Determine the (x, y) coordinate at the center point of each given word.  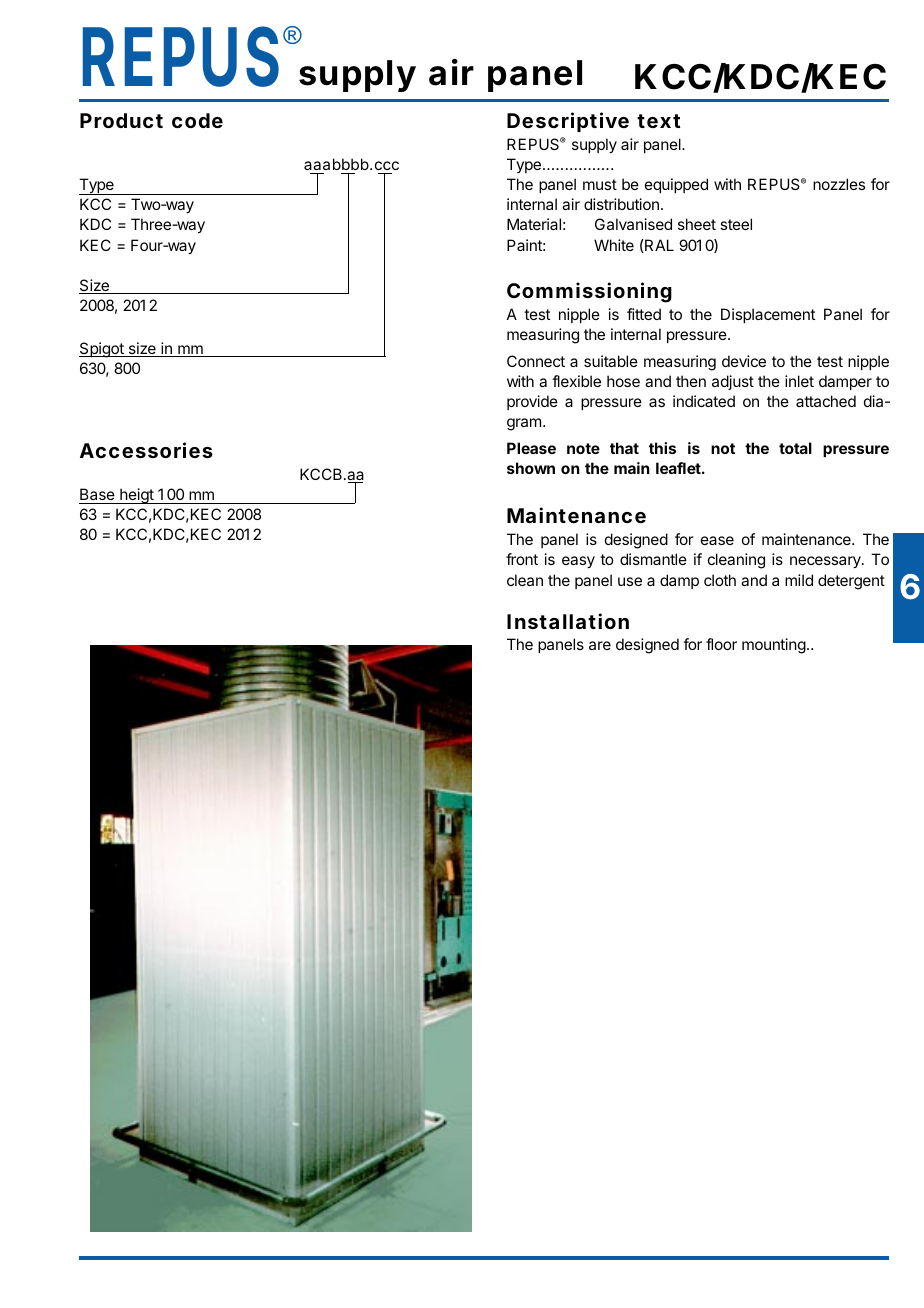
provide (532, 402)
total (795, 448)
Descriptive (568, 122)
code (197, 120)
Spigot (102, 350)
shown (531, 468)
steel (736, 224)
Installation (568, 621)
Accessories (146, 450)
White (614, 245)
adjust (733, 382)
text (658, 121)
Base (97, 494)
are (600, 645)
